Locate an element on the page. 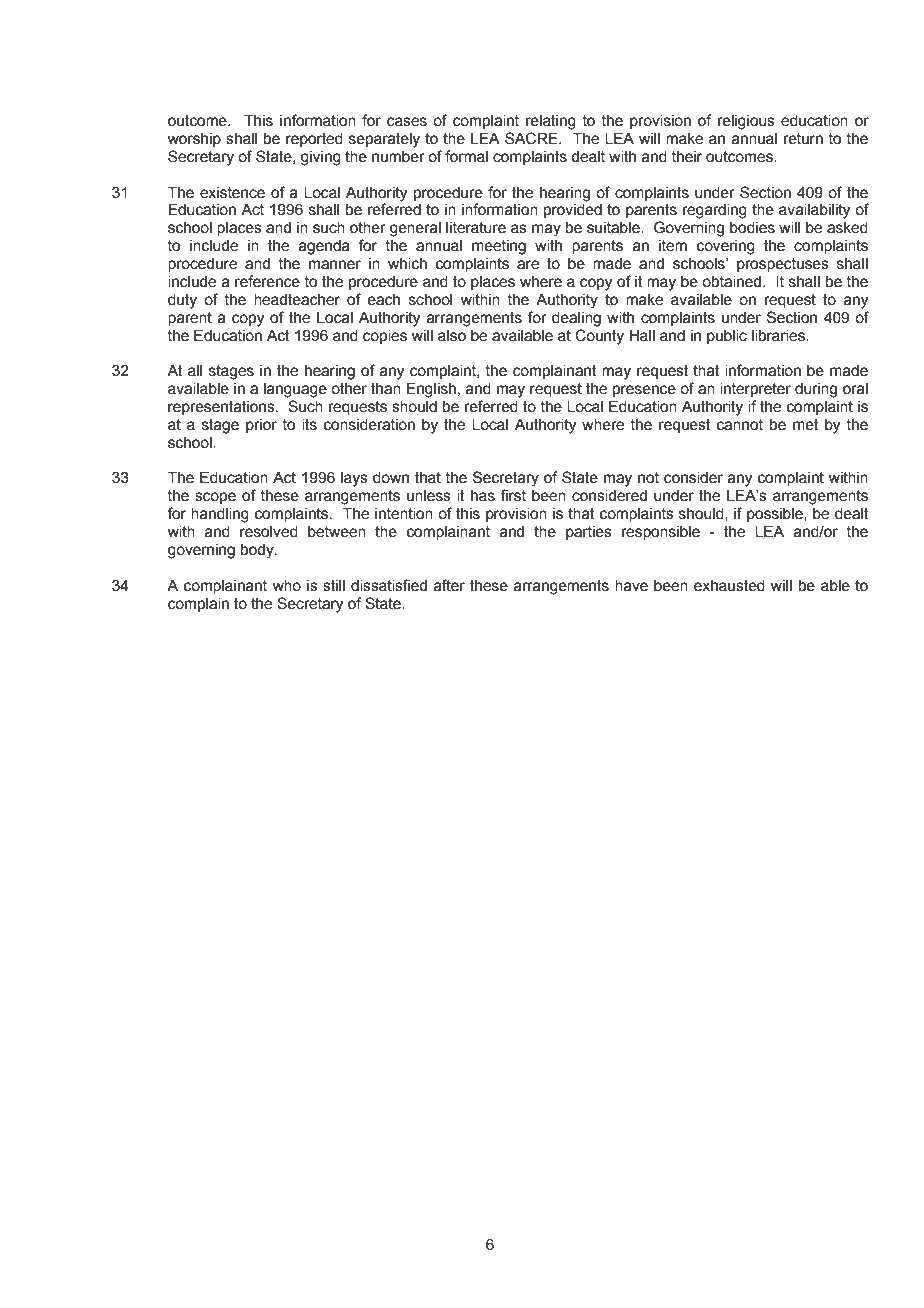 The image size is (924, 1308). language is located at coordinates (295, 390).
